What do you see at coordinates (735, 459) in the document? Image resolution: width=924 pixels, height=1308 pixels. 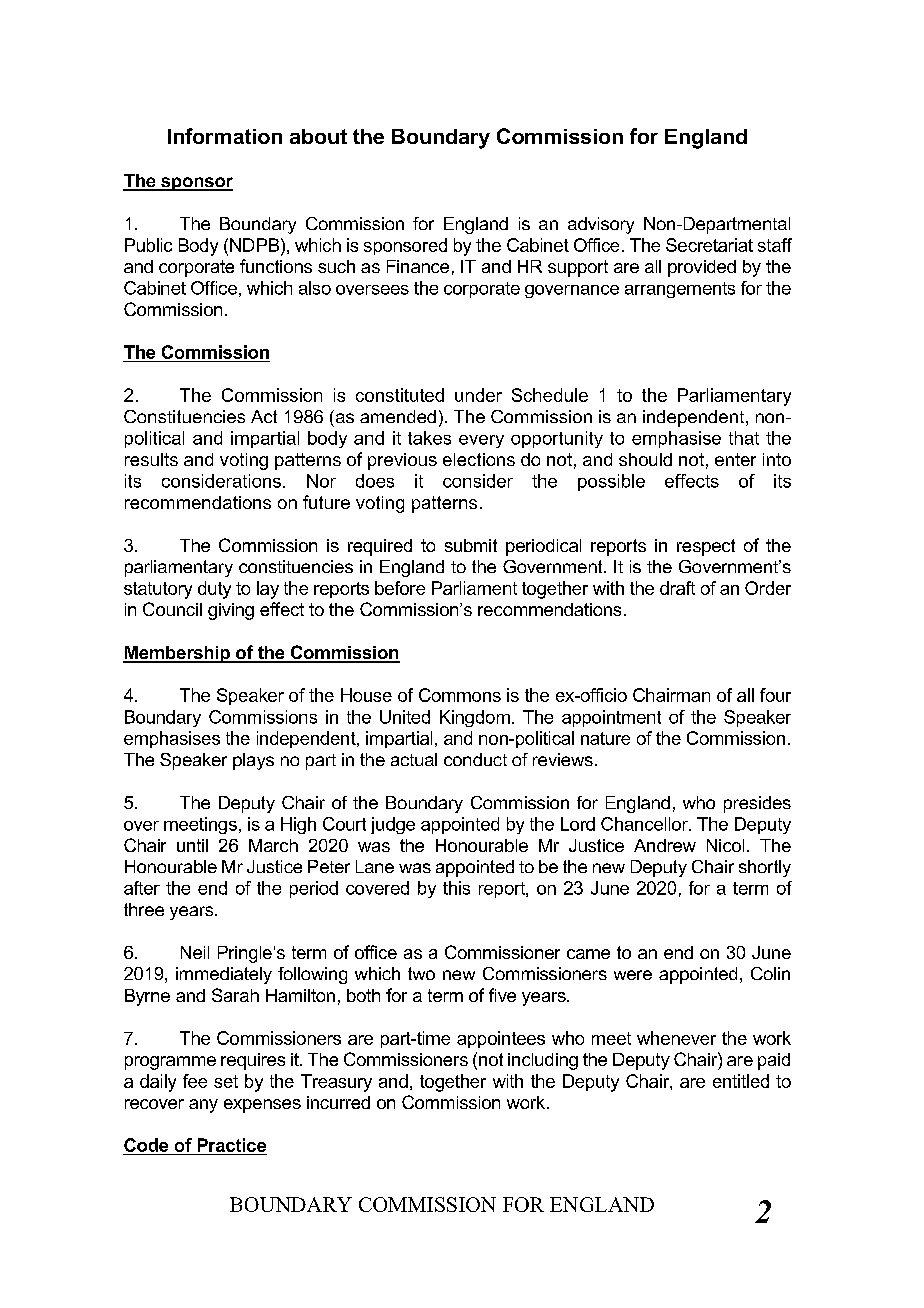 I see `enter` at bounding box center [735, 459].
